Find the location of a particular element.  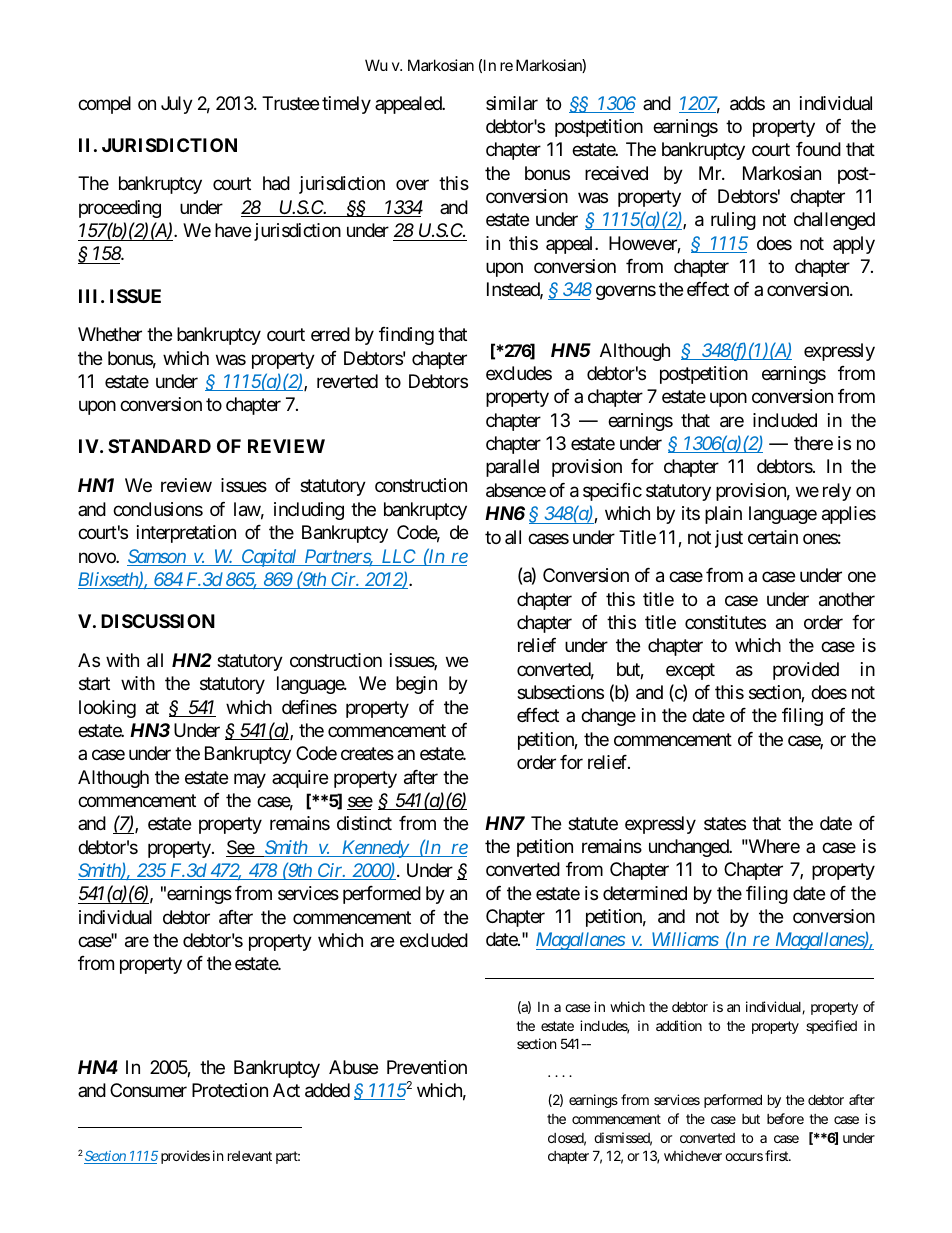

Prevention is located at coordinates (427, 1067).
